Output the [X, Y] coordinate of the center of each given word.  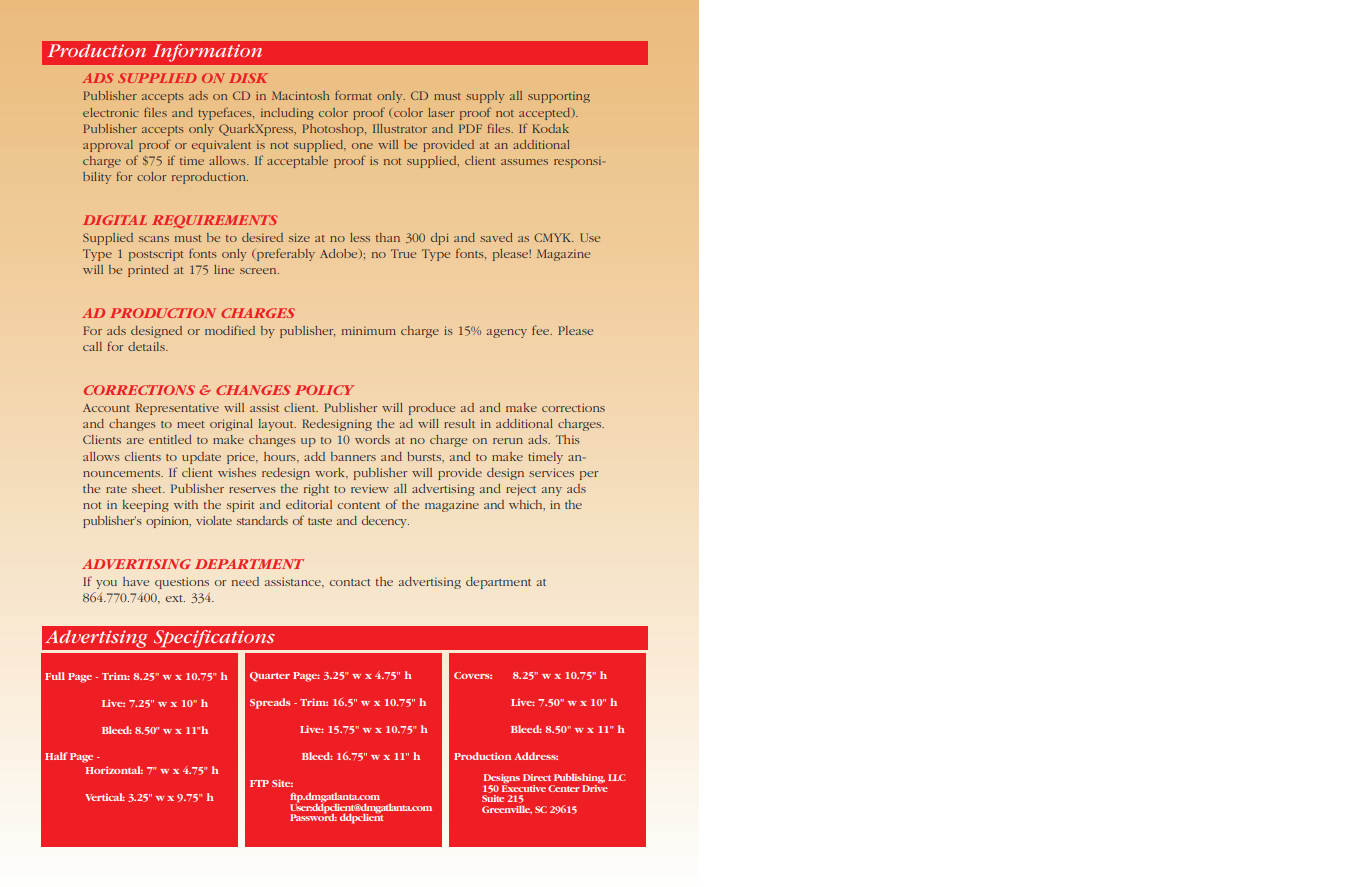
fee [541, 330]
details [147, 346]
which [527, 505]
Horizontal [114, 770]
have [136, 581]
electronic [111, 112]
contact [350, 582]
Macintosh [300, 95]
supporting [559, 97]
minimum [369, 330]
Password [313, 816]
